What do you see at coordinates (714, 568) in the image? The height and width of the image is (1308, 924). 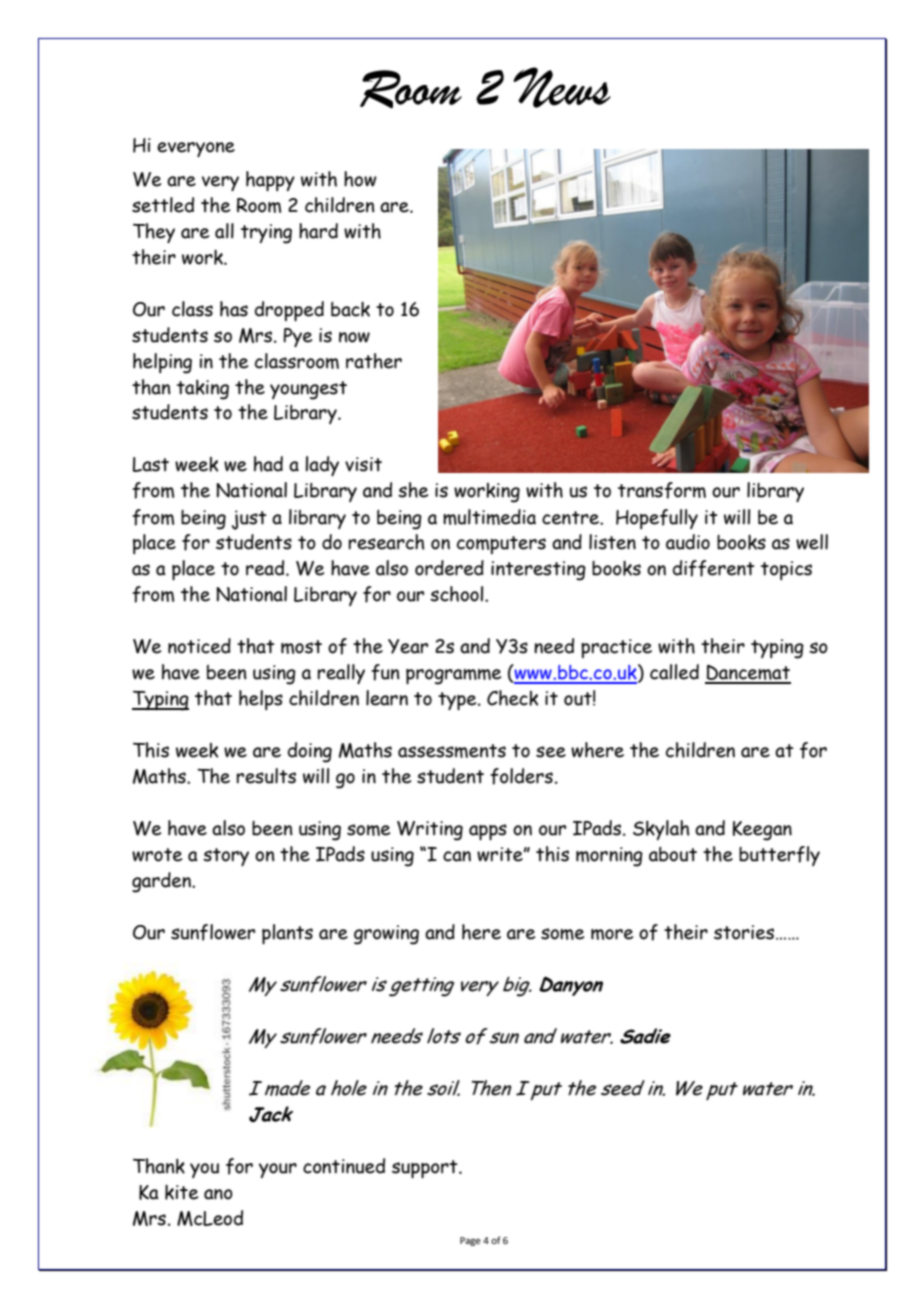 I see `different` at bounding box center [714, 568].
